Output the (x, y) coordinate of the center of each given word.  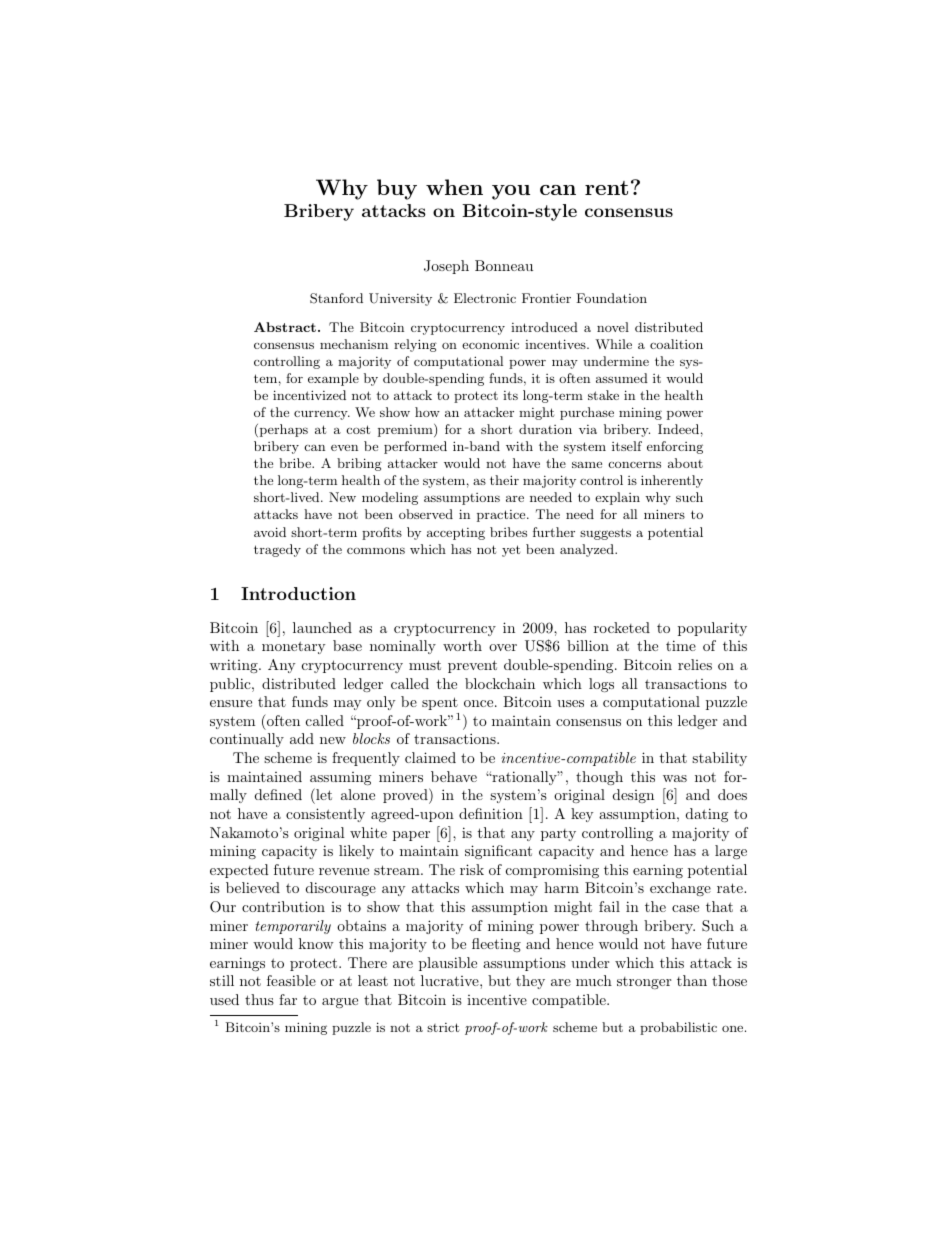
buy (397, 189)
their (504, 480)
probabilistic (678, 1028)
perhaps (282, 430)
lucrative (451, 980)
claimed (430, 757)
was (675, 778)
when (454, 187)
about (685, 463)
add (302, 738)
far (288, 999)
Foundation (611, 298)
